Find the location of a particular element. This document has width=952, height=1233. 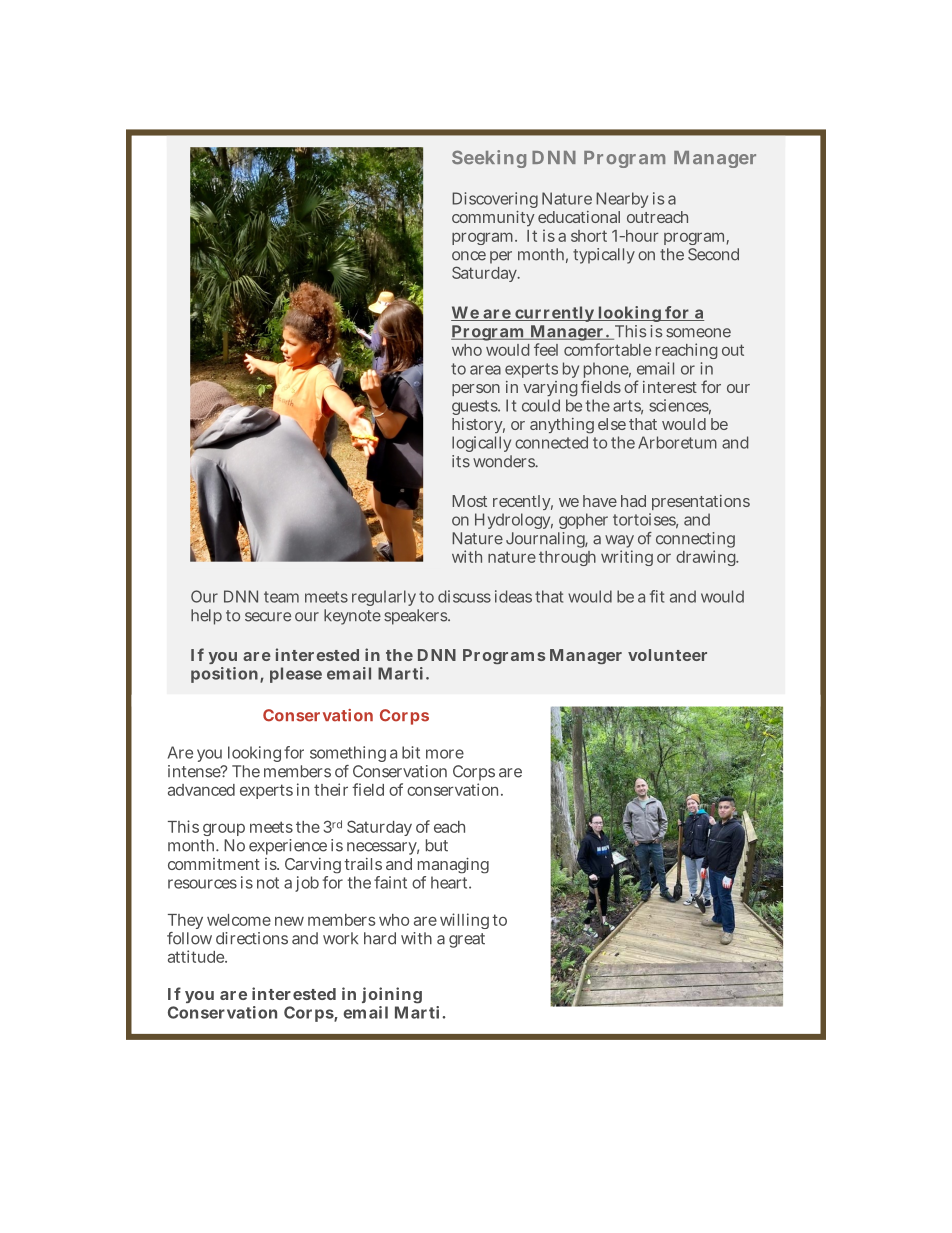

fit is located at coordinates (657, 596).
